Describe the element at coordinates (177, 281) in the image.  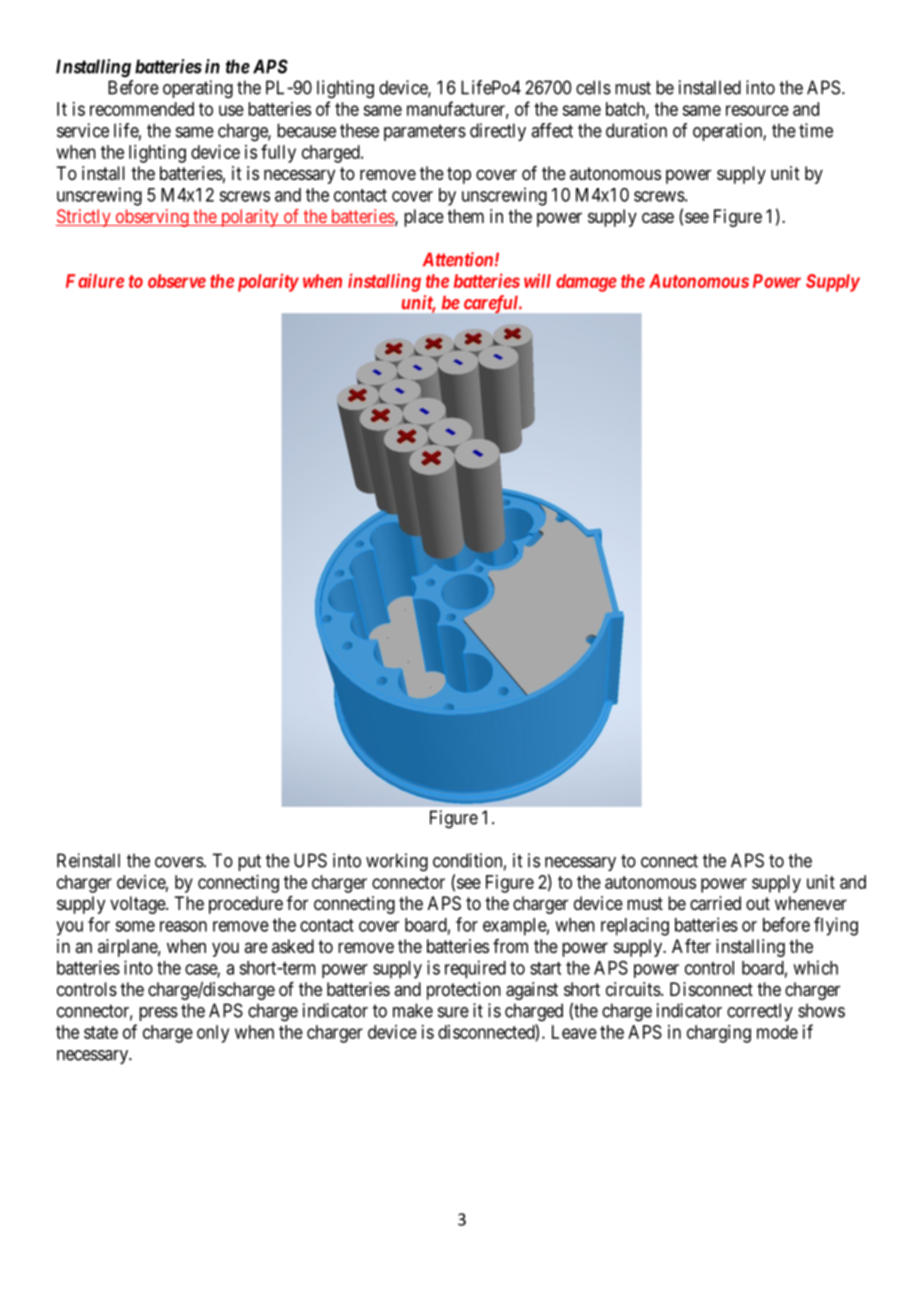
I see `observe` at that location.
